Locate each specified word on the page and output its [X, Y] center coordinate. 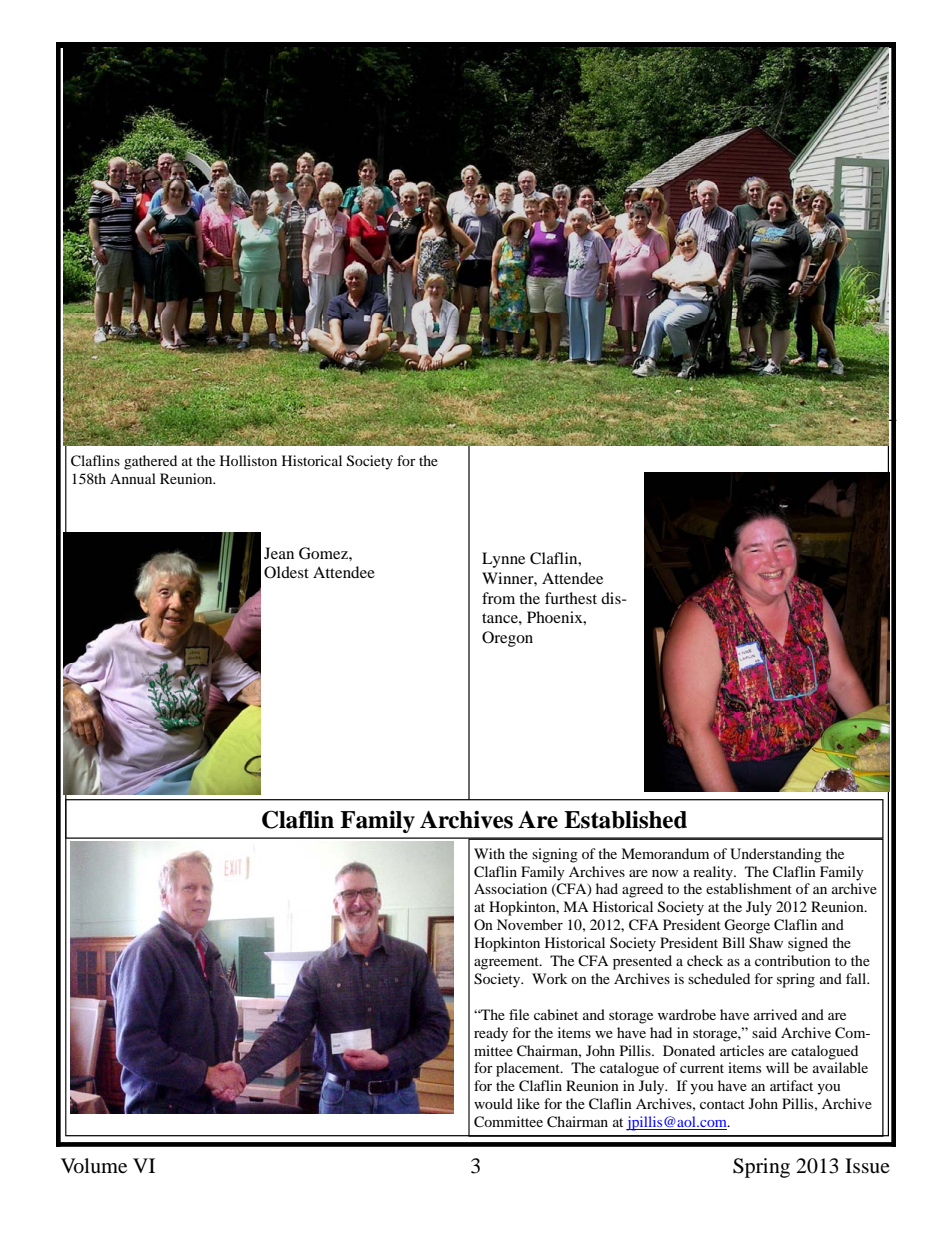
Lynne [503, 560]
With [489, 853]
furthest [571, 598]
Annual [133, 478]
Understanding [776, 855]
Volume [94, 1166]
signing [555, 855]
